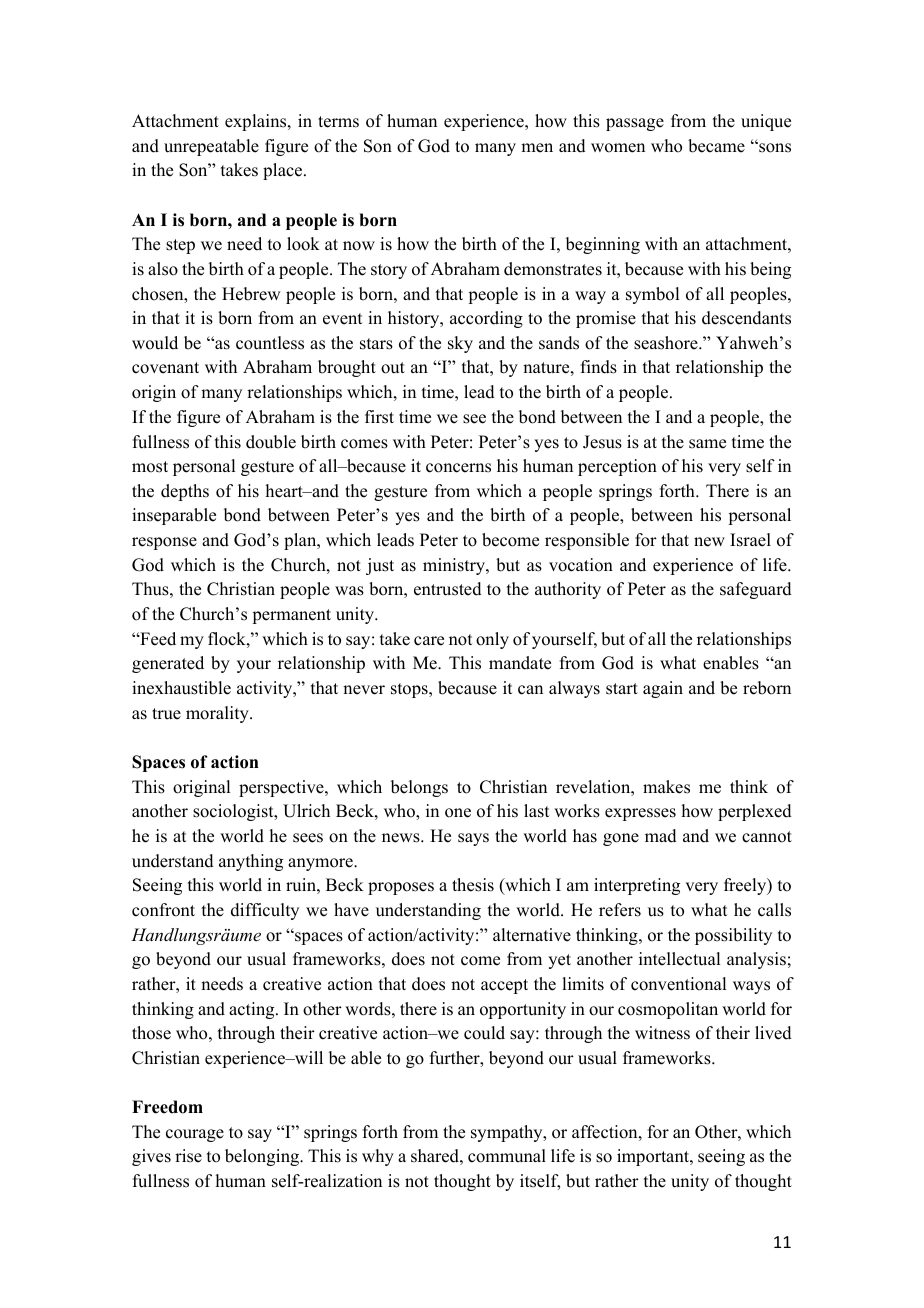  What do you see at coordinates (716, 146) in the image?
I see `became` at bounding box center [716, 146].
